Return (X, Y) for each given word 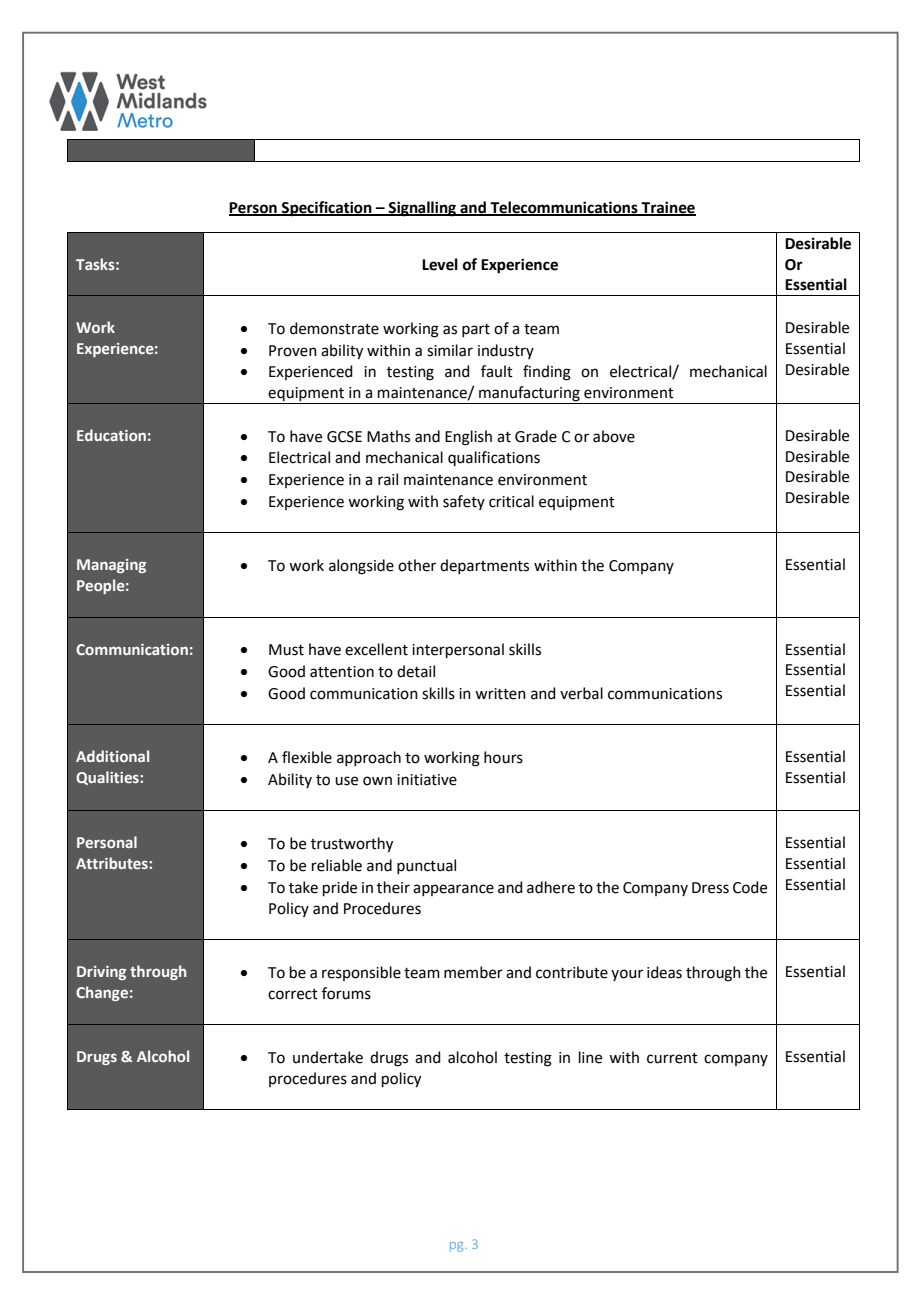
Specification (327, 209)
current (672, 1058)
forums (346, 993)
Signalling (422, 209)
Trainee (668, 208)
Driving (101, 973)
